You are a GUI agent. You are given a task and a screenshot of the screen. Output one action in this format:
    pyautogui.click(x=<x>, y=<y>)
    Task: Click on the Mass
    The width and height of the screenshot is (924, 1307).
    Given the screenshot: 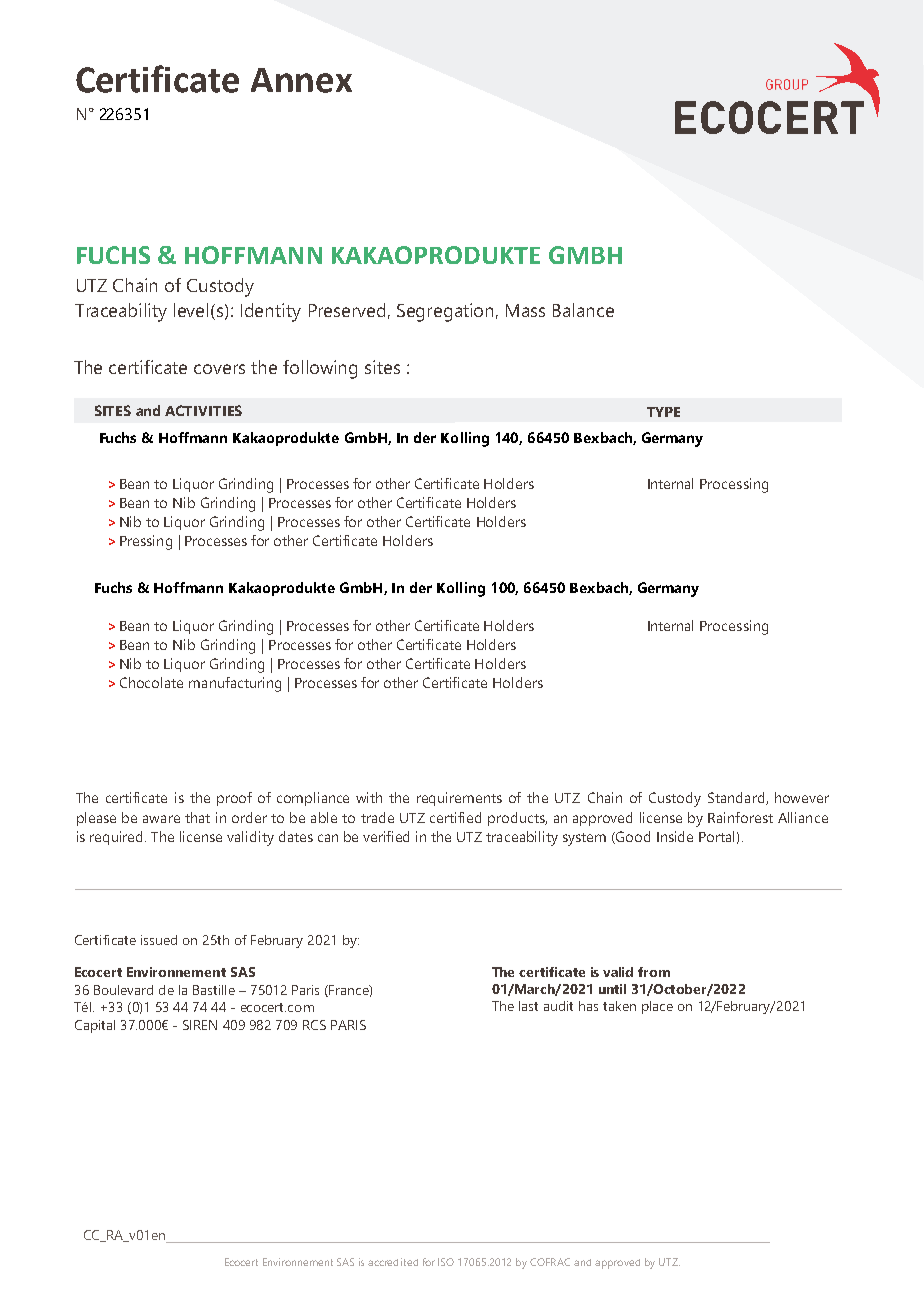 What is the action you would take?
    pyautogui.click(x=525, y=310)
